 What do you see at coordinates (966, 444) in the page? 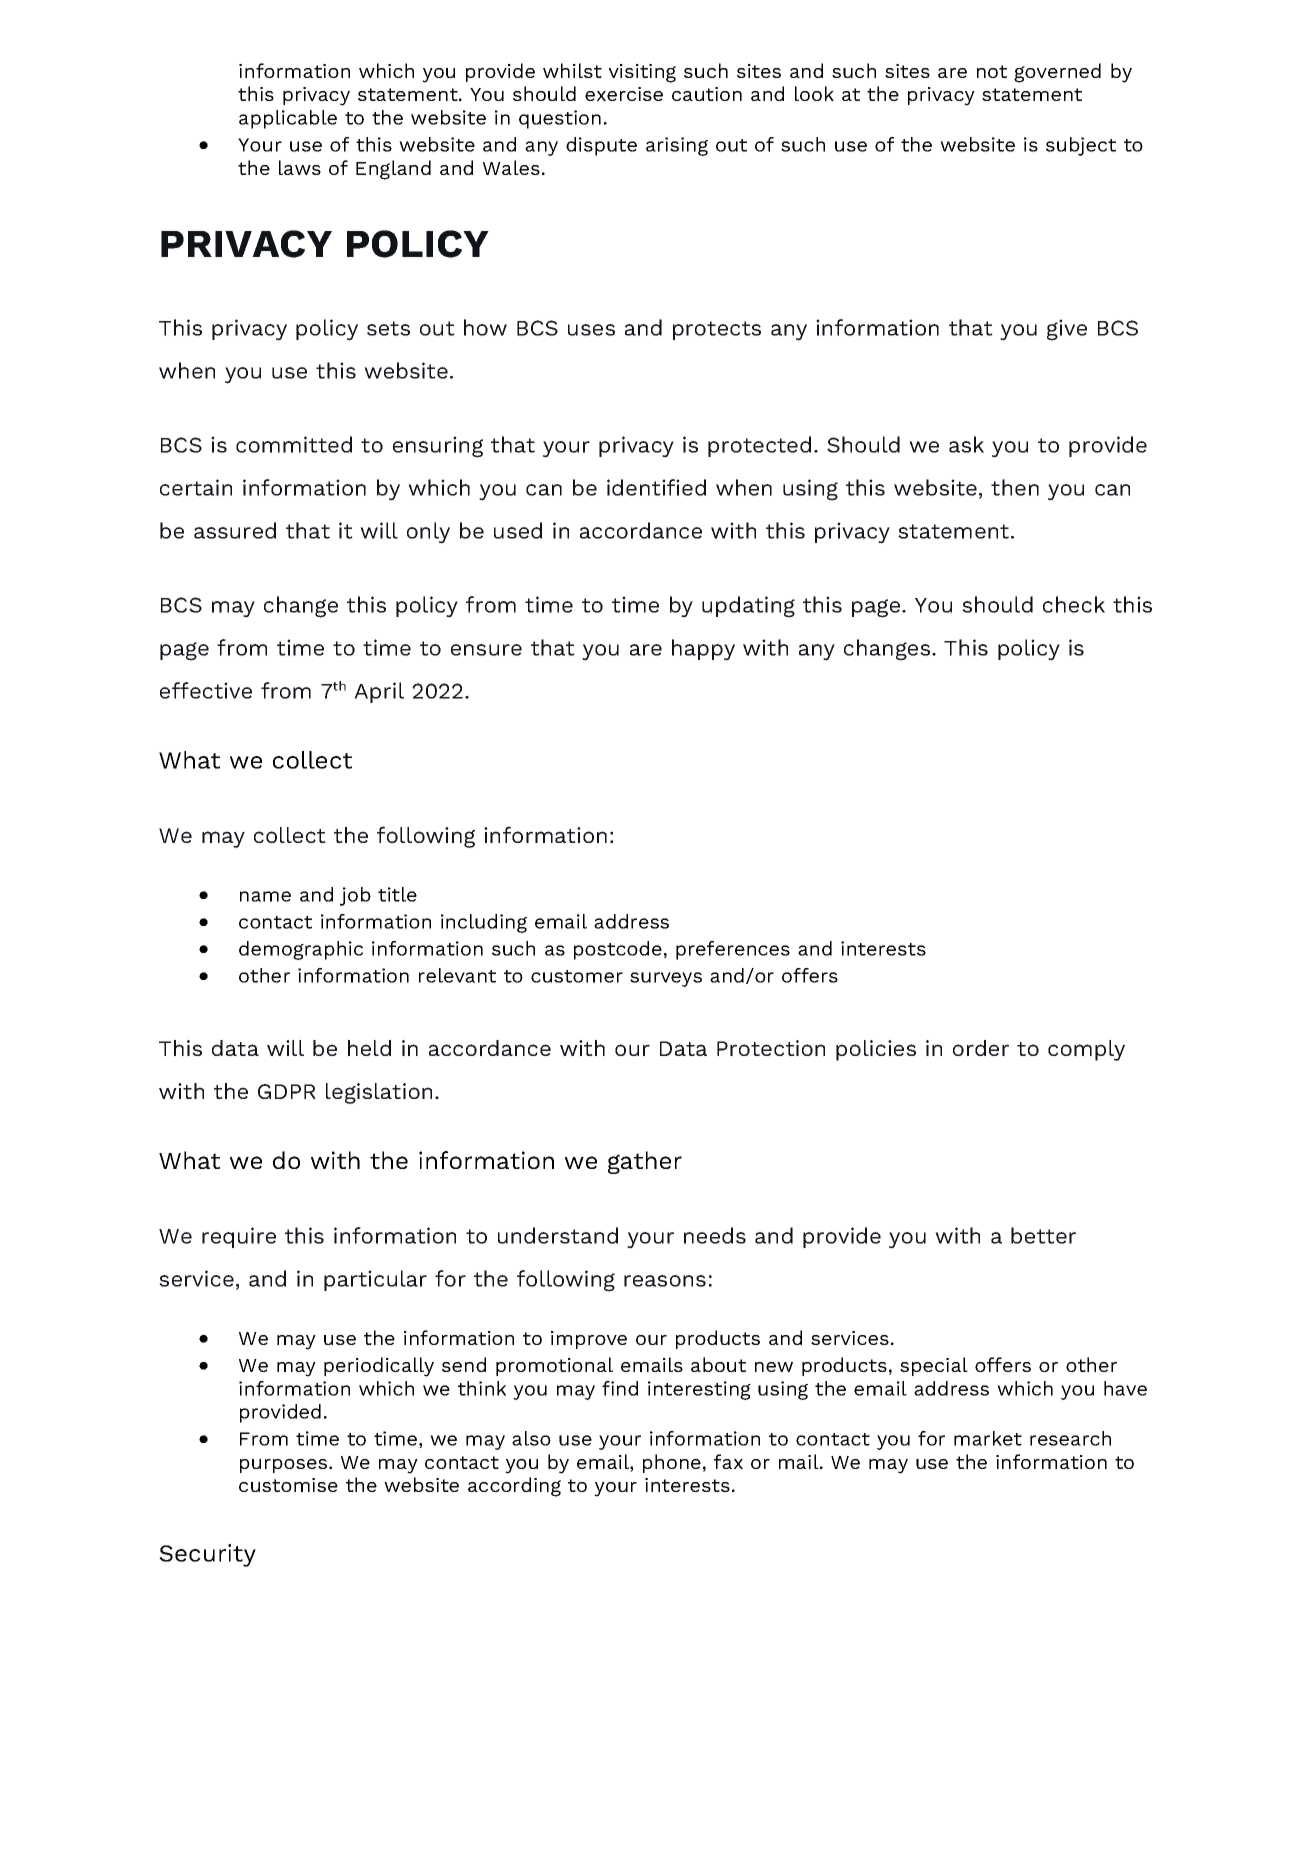
I see `ask` at bounding box center [966, 444].
